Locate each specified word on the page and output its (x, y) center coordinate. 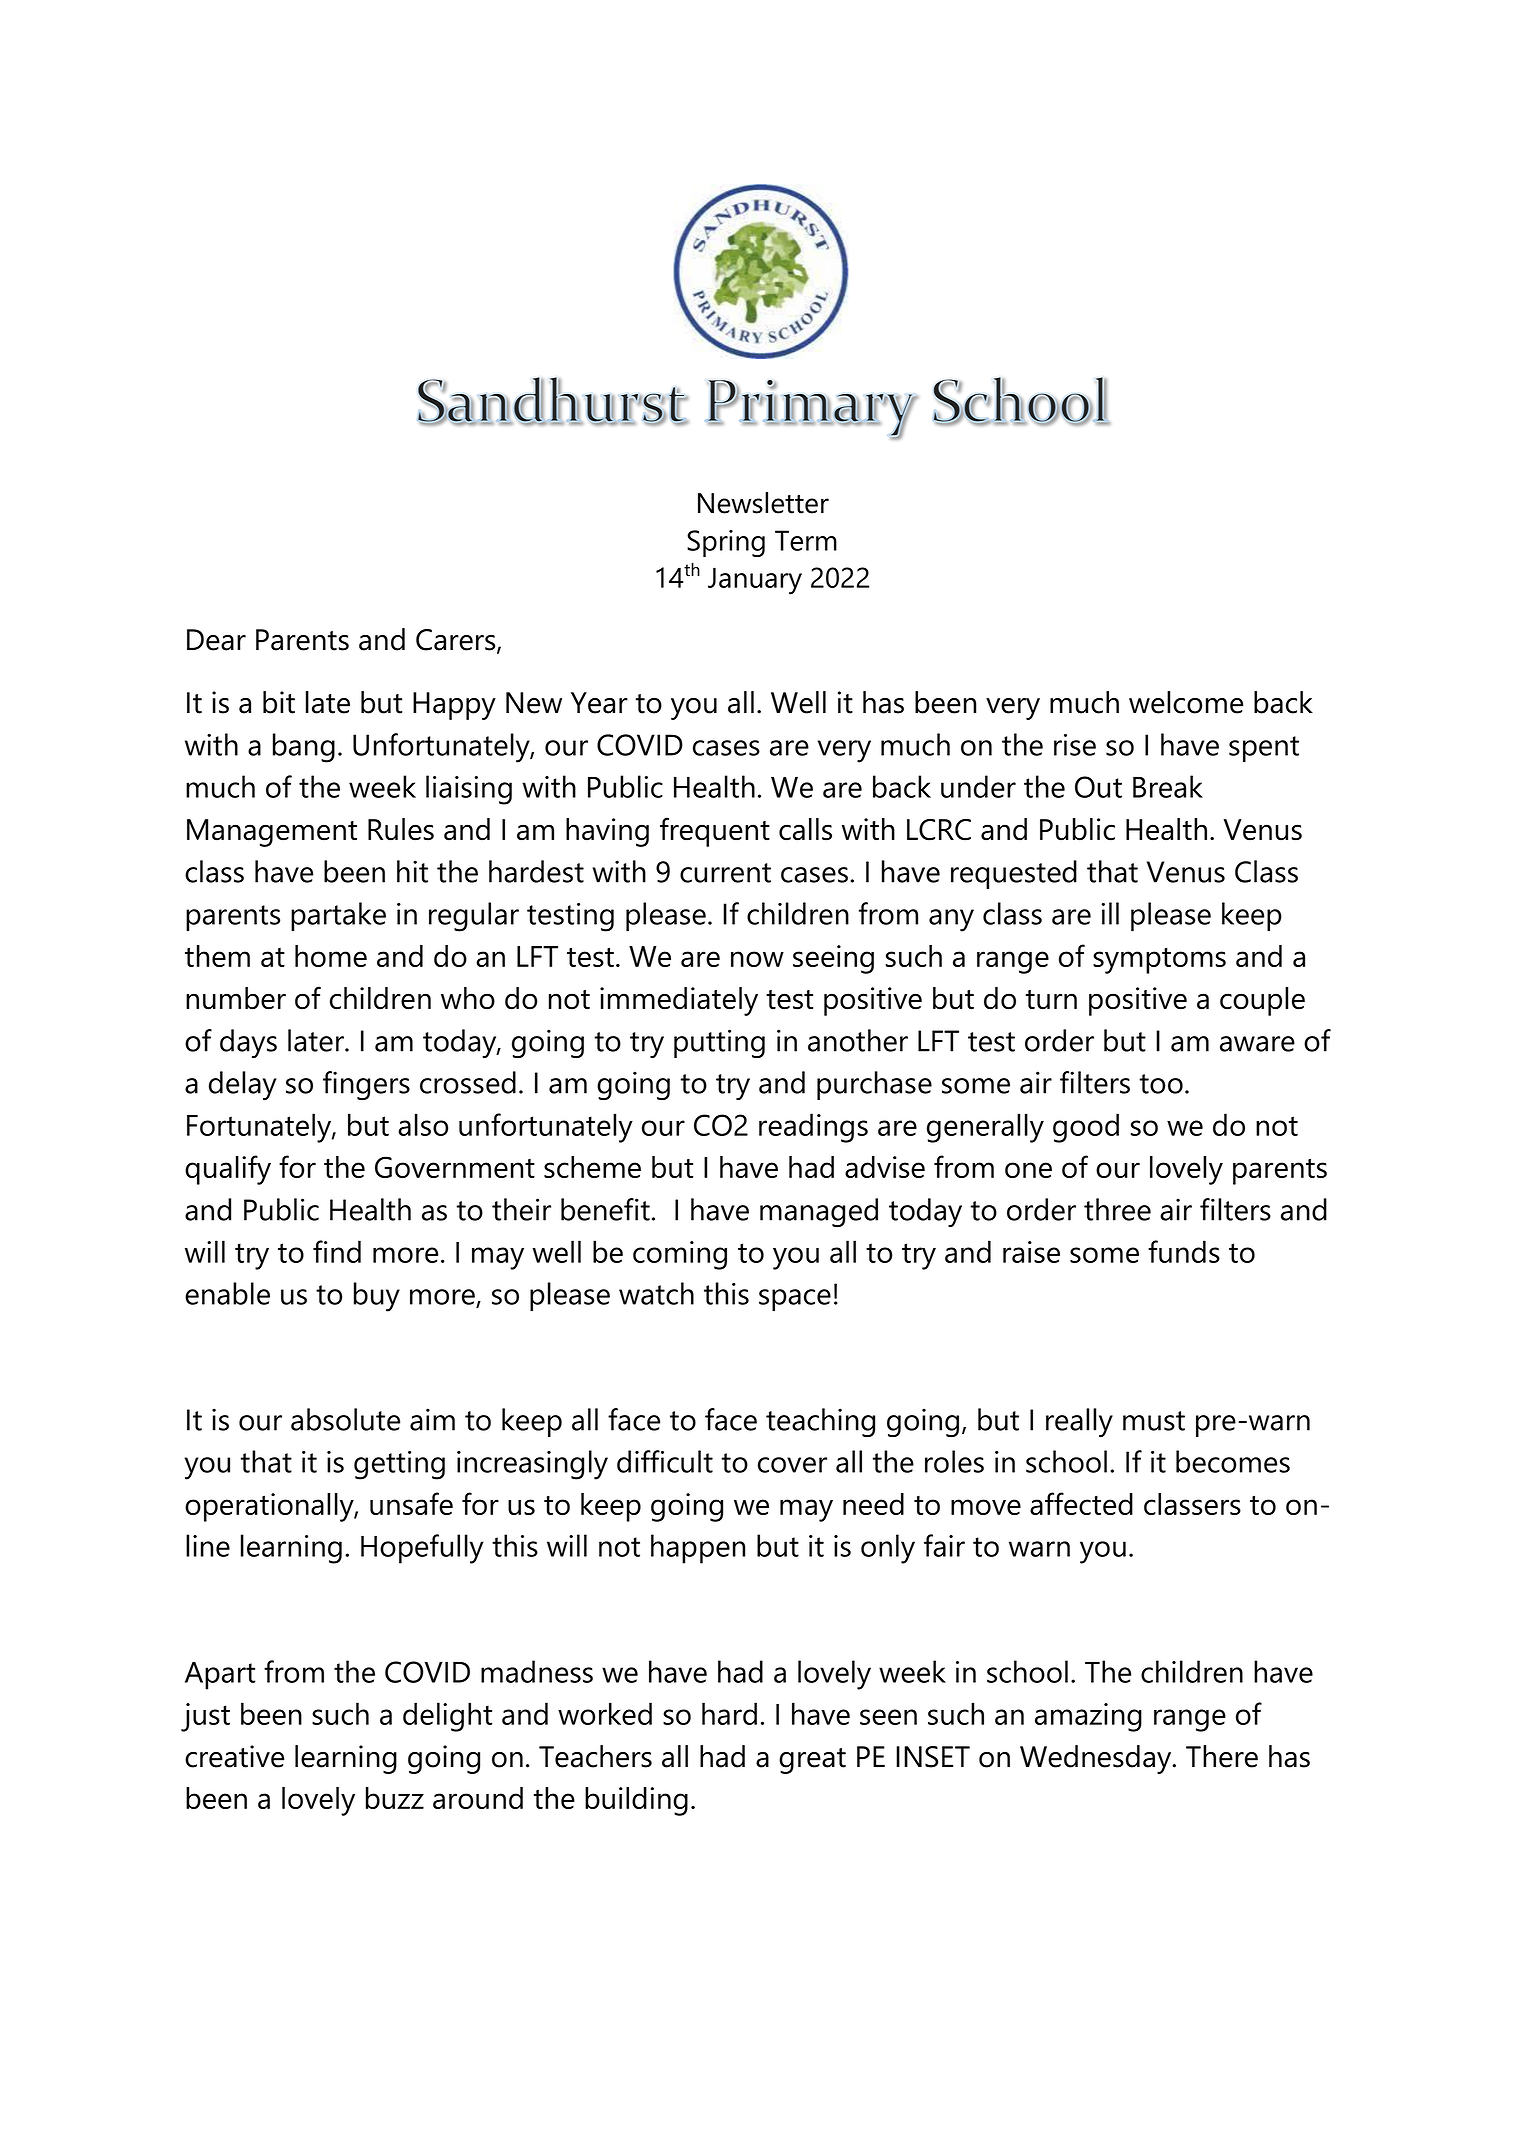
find (337, 1251)
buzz (395, 1798)
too (1161, 1084)
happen (698, 1549)
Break (1168, 786)
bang (304, 748)
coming (680, 1255)
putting (719, 1044)
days (248, 1044)
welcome (1186, 702)
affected (1081, 1503)
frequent (715, 832)
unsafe (411, 1503)
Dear (216, 640)
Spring (726, 543)
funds (1184, 1251)
